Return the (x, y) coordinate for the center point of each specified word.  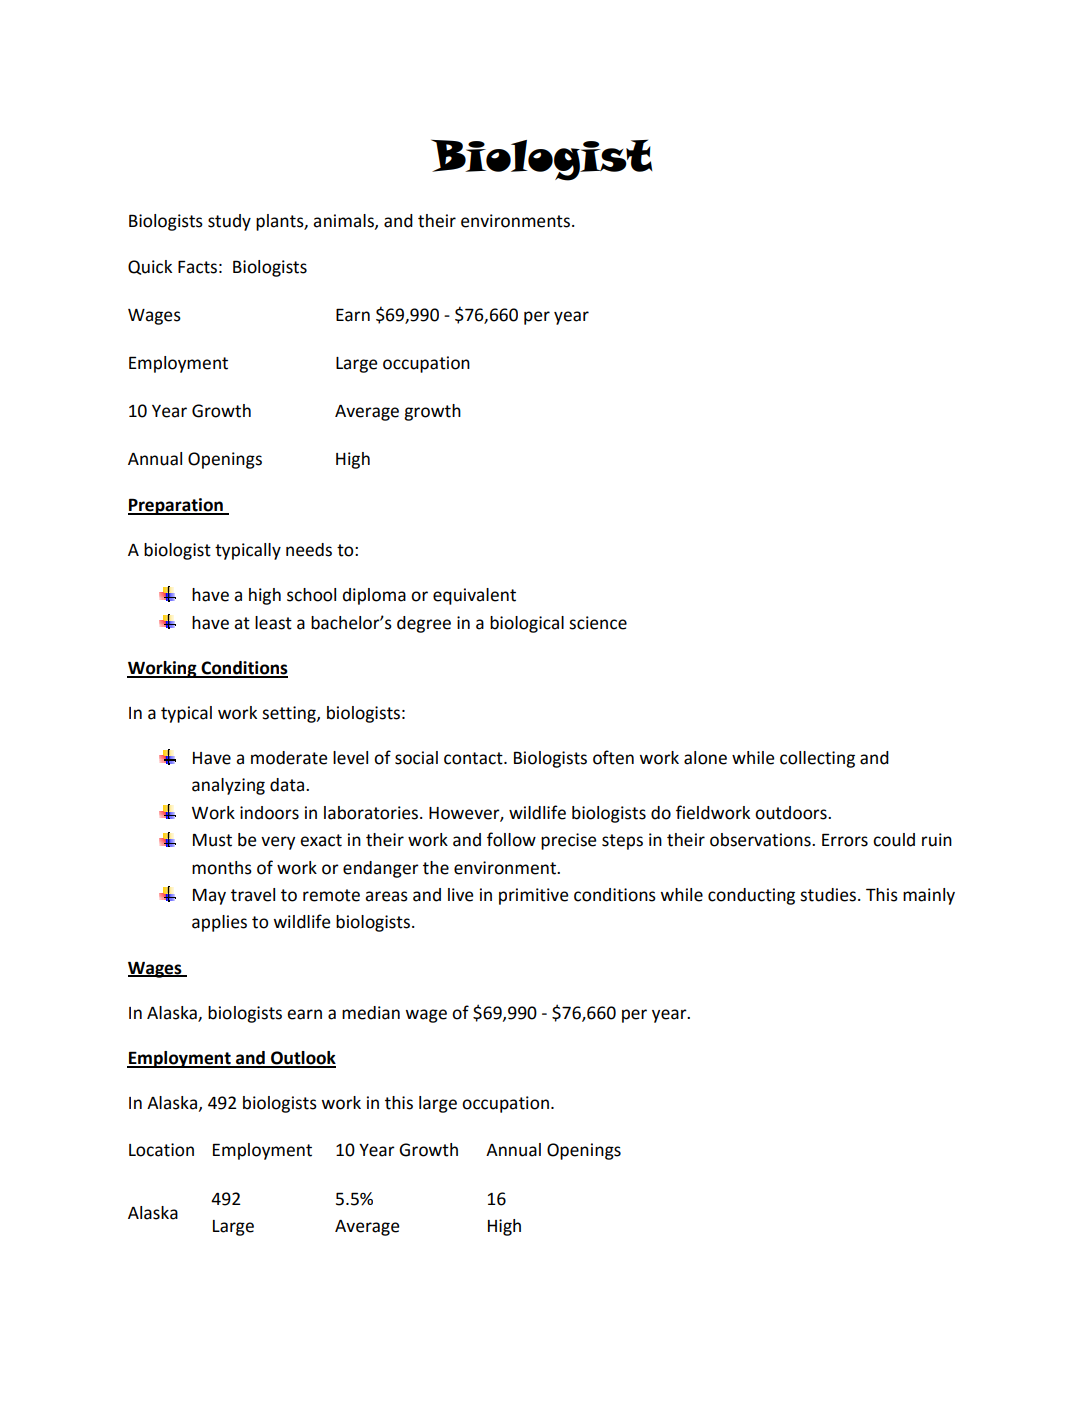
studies (828, 895)
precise (569, 841)
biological (527, 624)
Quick (150, 267)
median (371, 1013)
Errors (845, 840)
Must (212, 840)
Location (161, 1150)
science (598, 623)
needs (309, 550)
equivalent (474, 596)
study (229, 222)
